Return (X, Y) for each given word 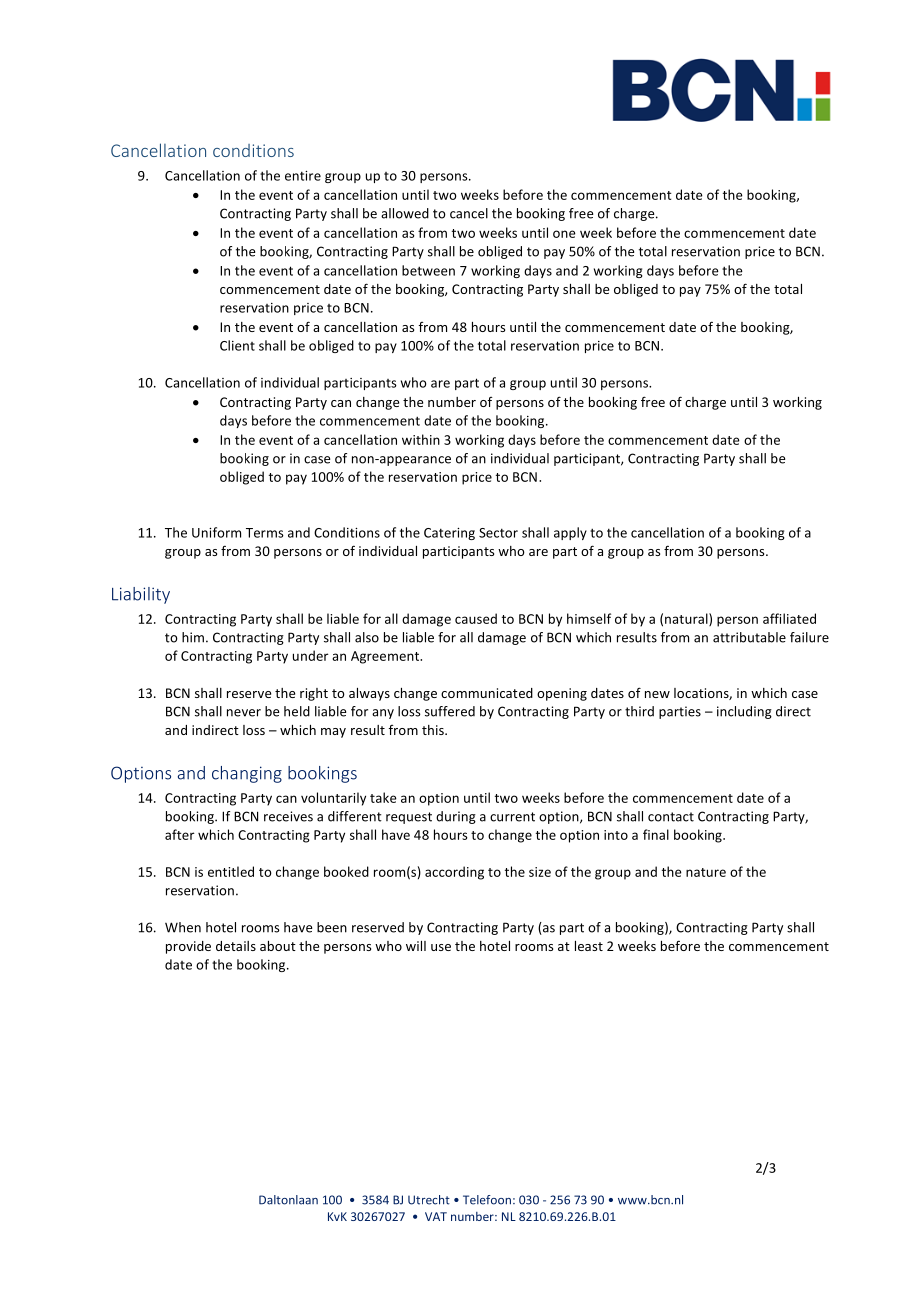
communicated (487, 693)
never (244, 713)
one (564, 234)
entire (303, 176)
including (744, 712)
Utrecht (429, 1200)
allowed (405, 213)
